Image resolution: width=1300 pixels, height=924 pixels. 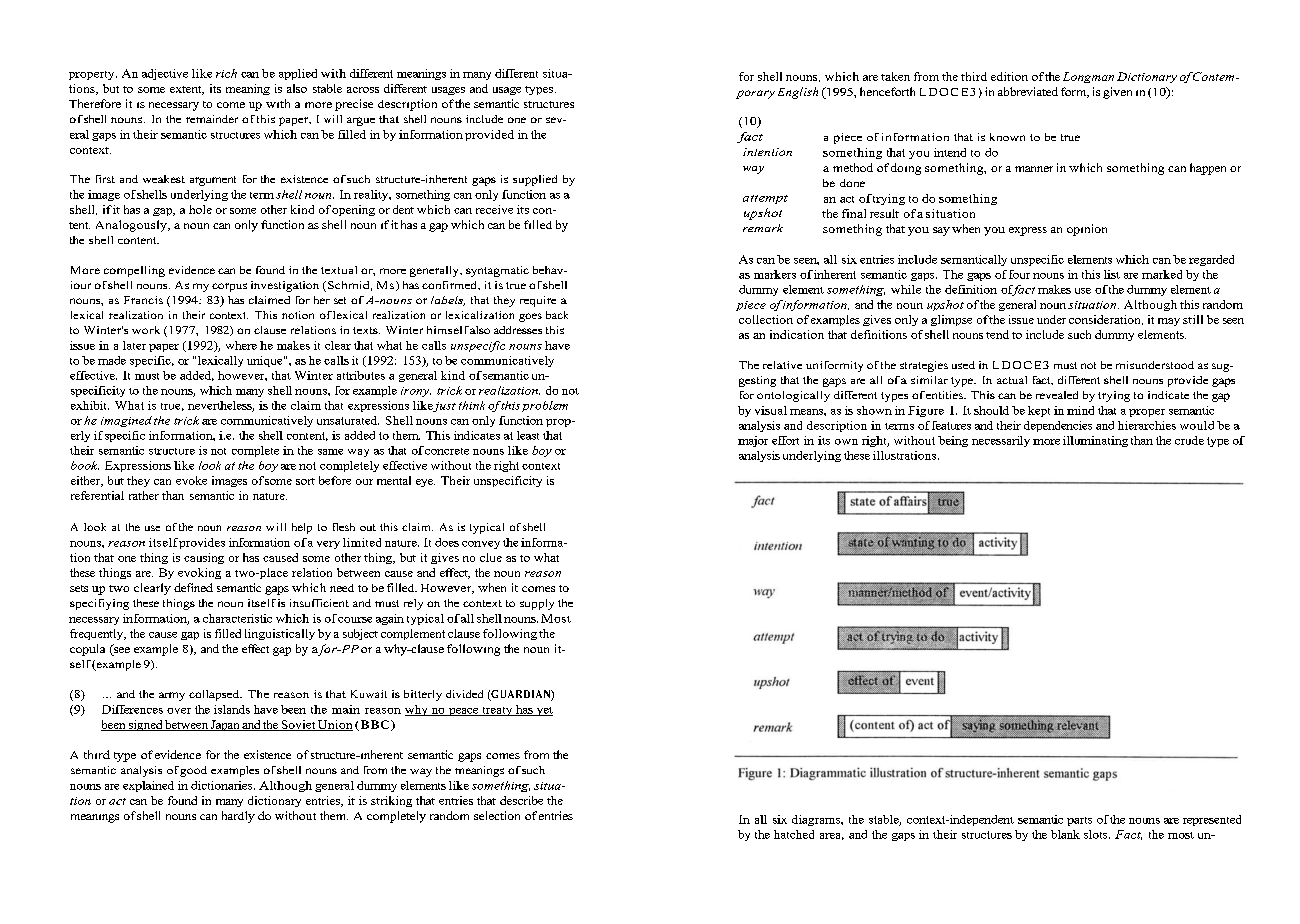 I want to click on parts, so click(x=1079, y=821).
